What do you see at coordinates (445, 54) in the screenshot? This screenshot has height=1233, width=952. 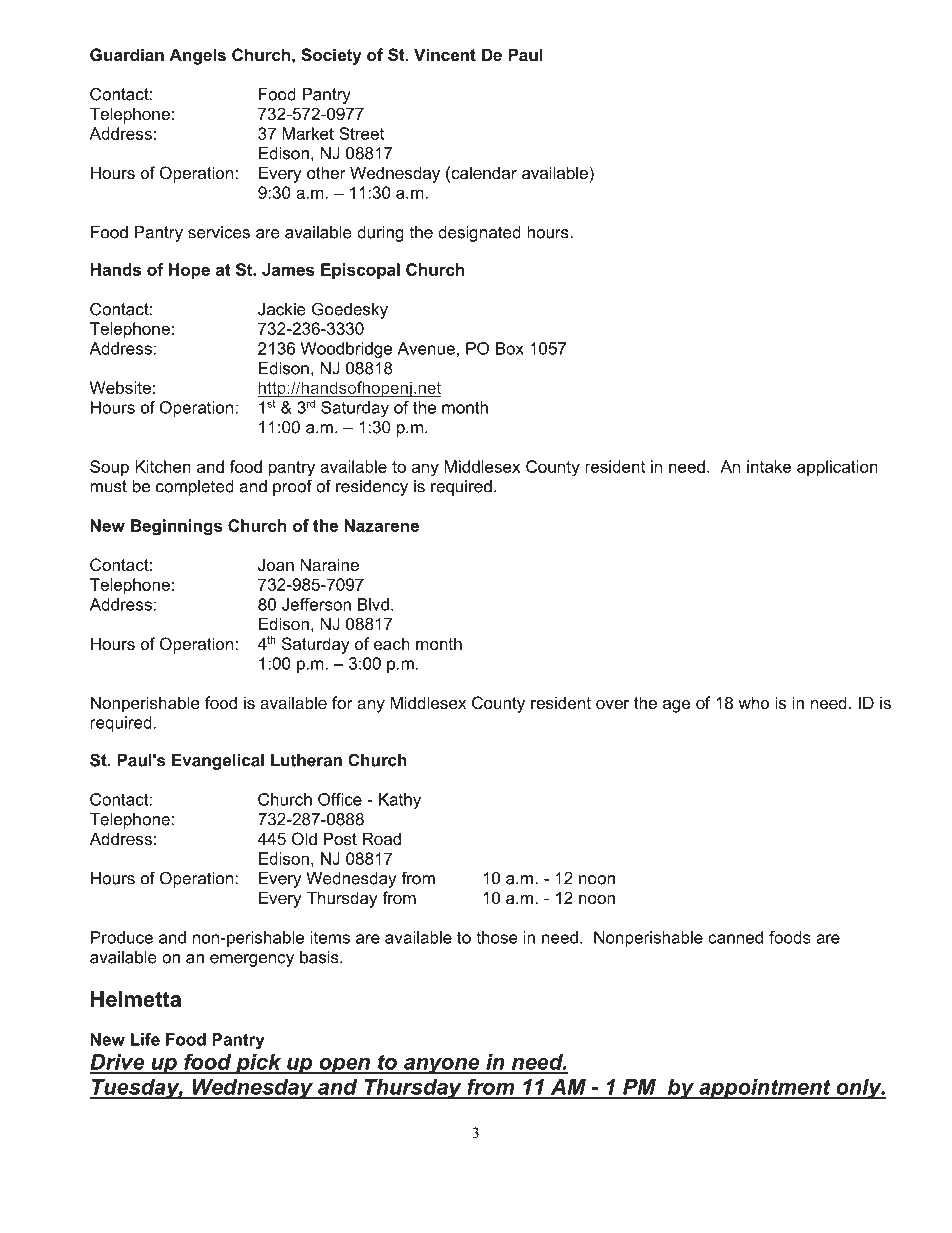 I see `Vincent` at bounding box center [445, 54].
